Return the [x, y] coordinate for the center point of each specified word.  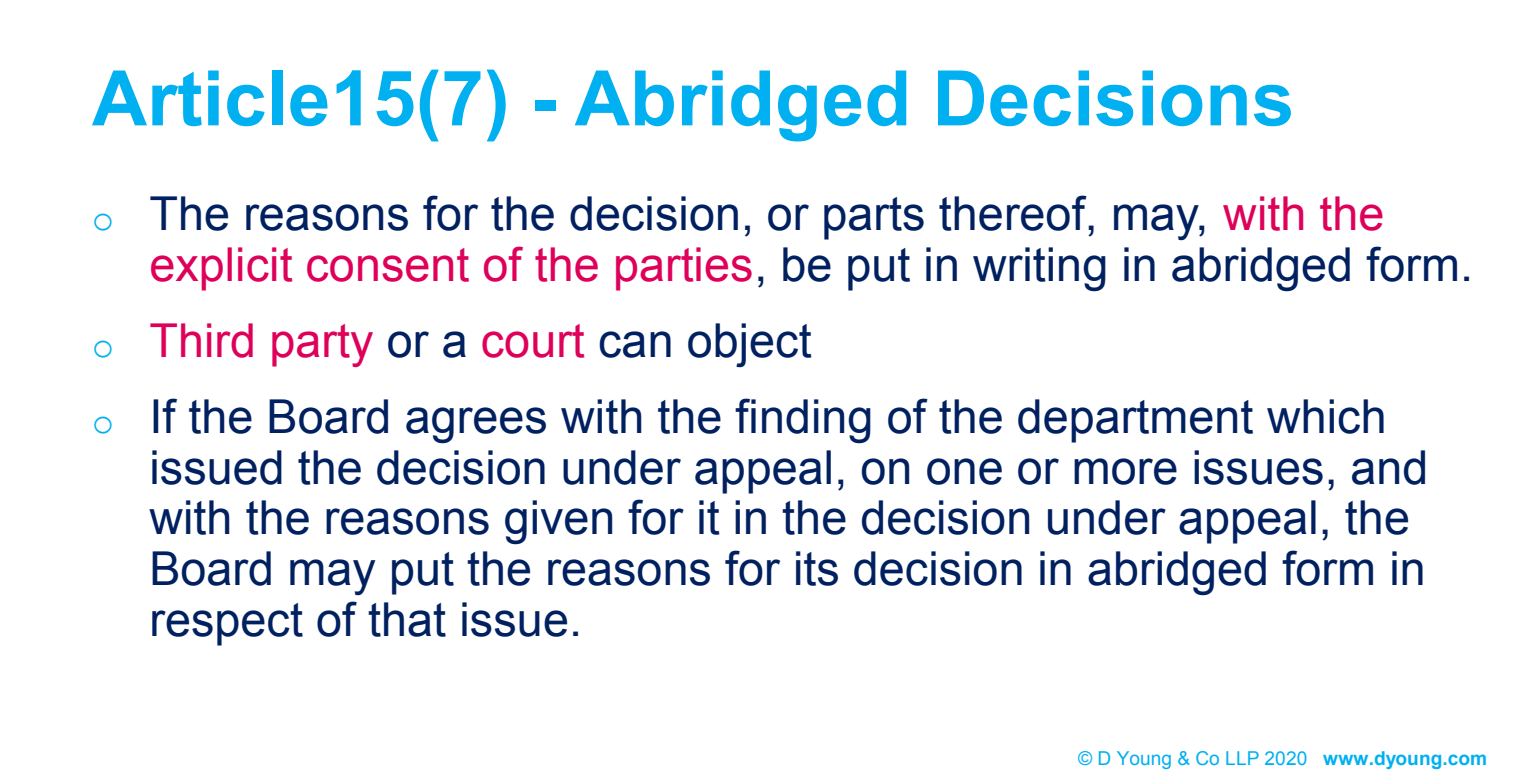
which [1325, 416]
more [1125, 471]
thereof [1014, 213]
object [750, 345]
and [1388, 467]
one [964, 471]
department [1135, 421]
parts [874, 218]
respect [227, 624]
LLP [1242, 758]
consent [388, 265]
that [407, 619]
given [559, 522]
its [817, 568]
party [322, 345]
